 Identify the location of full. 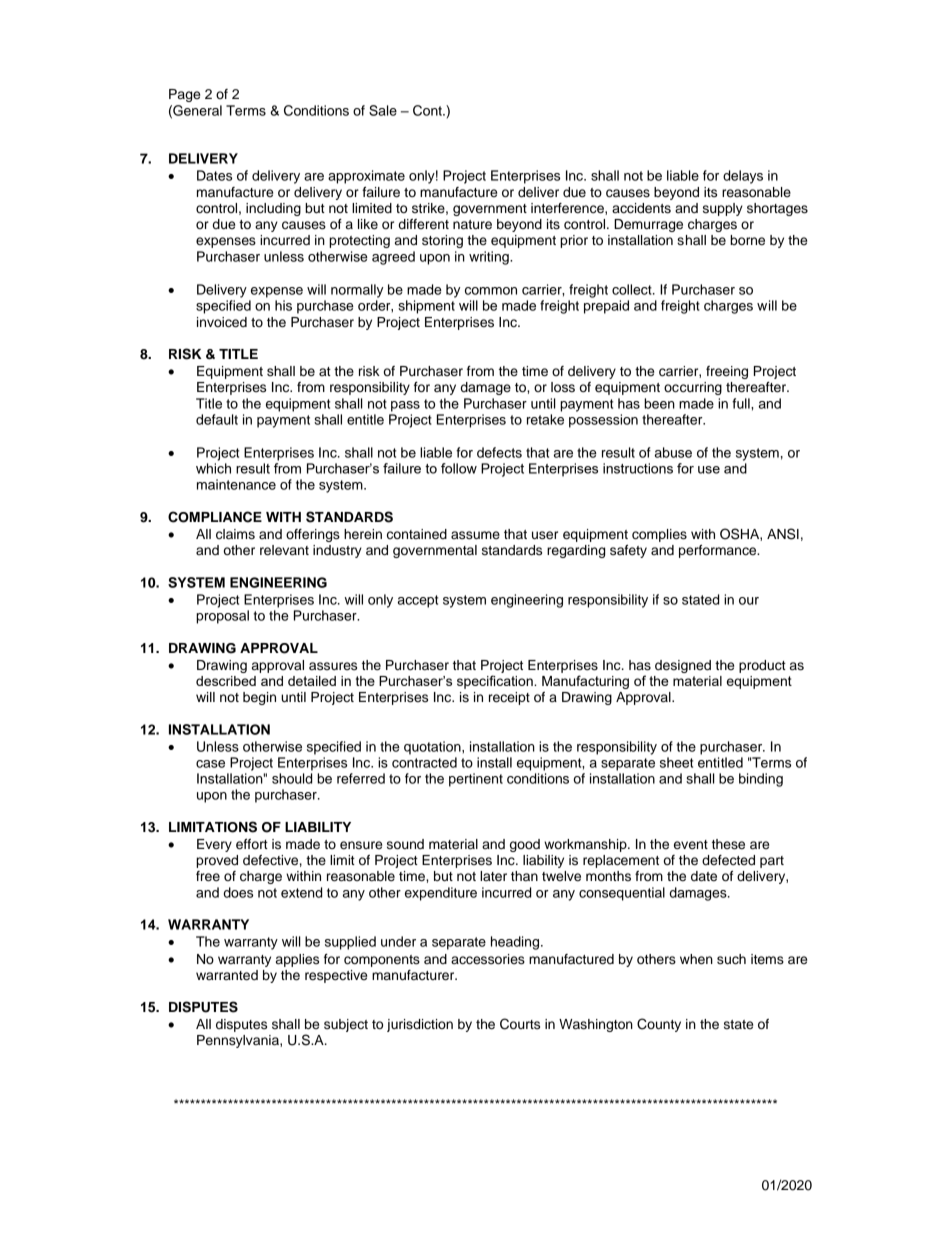
(742, 403).
